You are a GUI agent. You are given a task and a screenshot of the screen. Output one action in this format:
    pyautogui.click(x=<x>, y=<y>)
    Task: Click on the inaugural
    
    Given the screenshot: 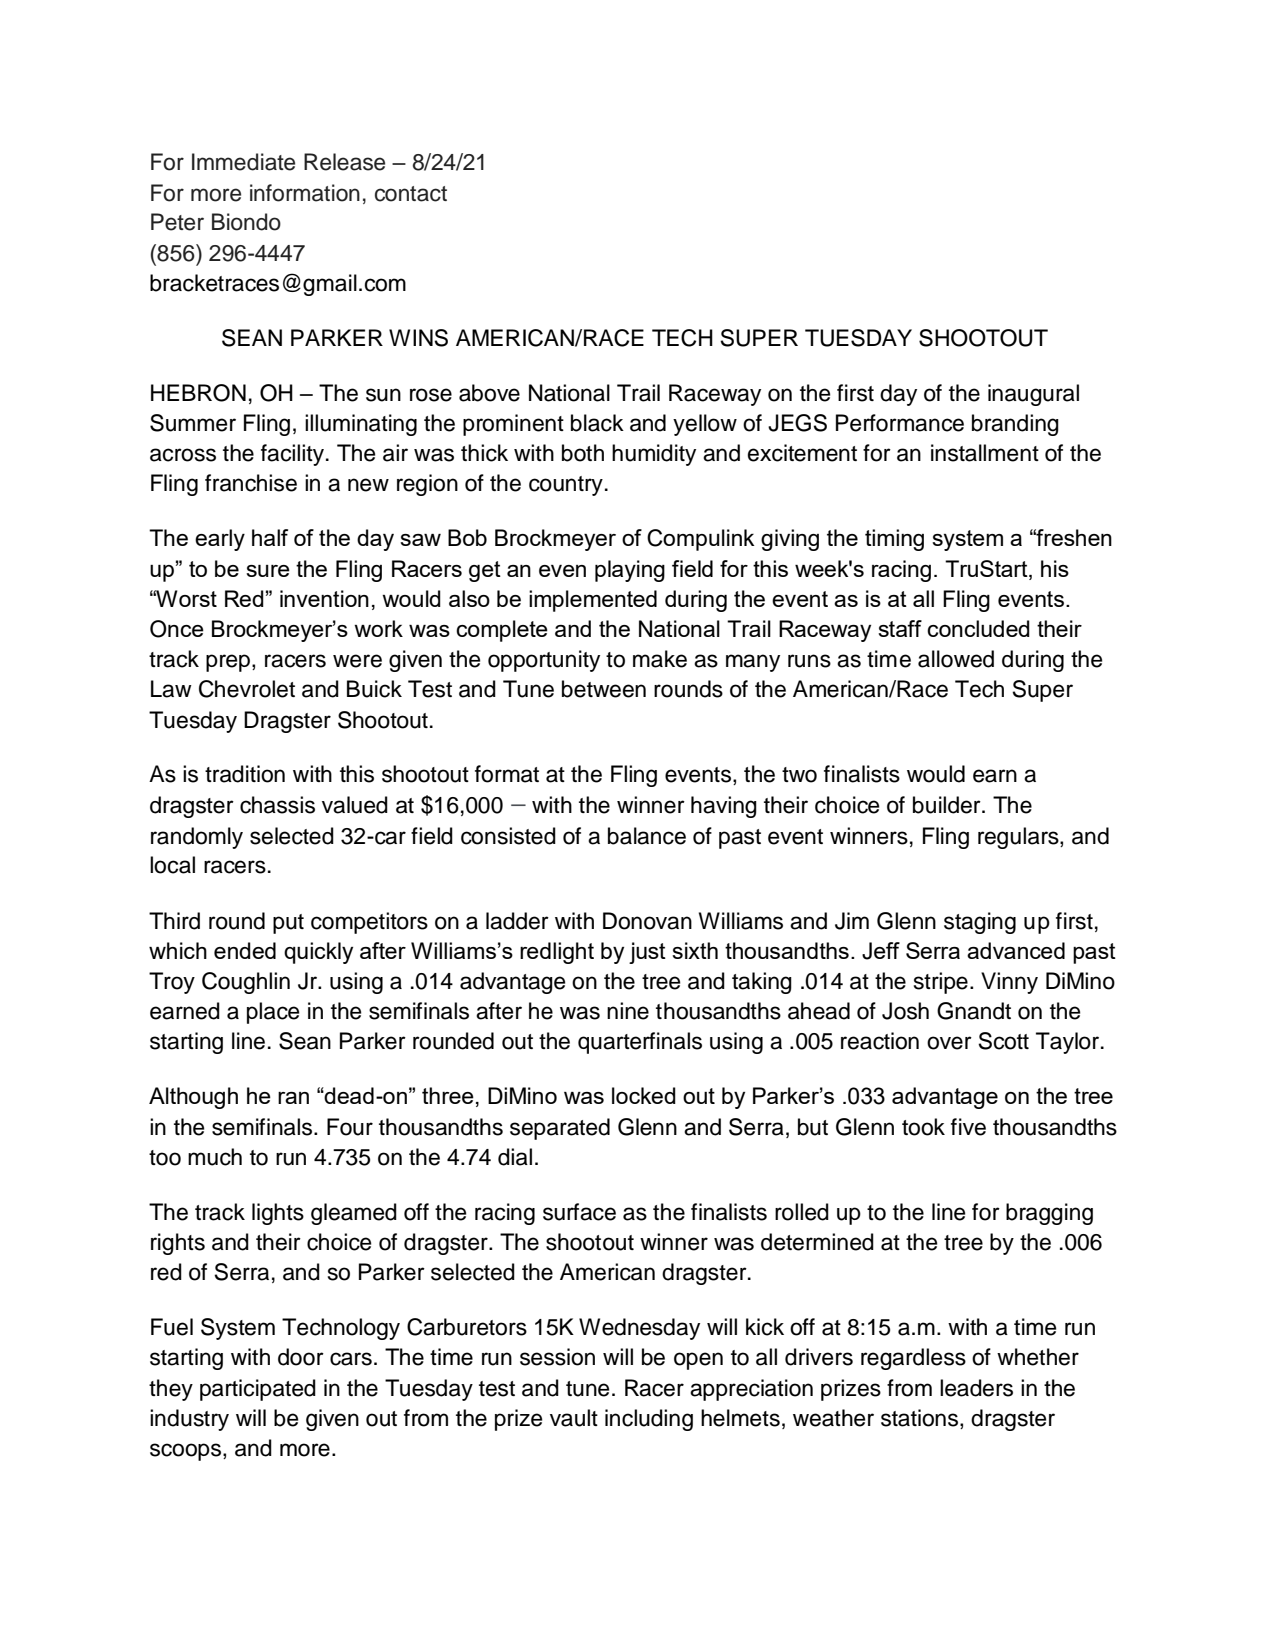 What is the action you would take?
    pyautogui.click(x=1033, y=395)
